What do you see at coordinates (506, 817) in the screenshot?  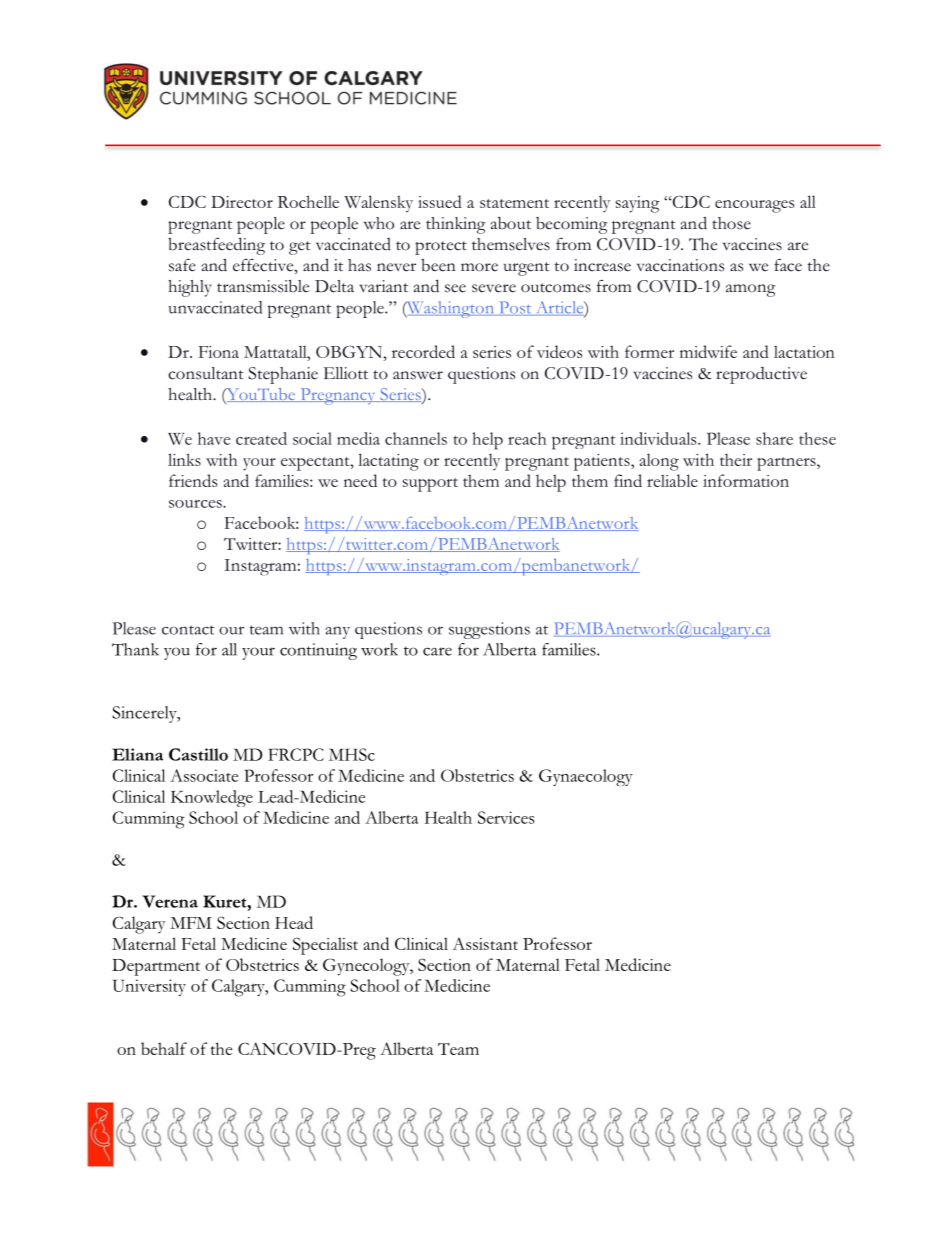 I see `Services` at bounding box center [506, 817].
